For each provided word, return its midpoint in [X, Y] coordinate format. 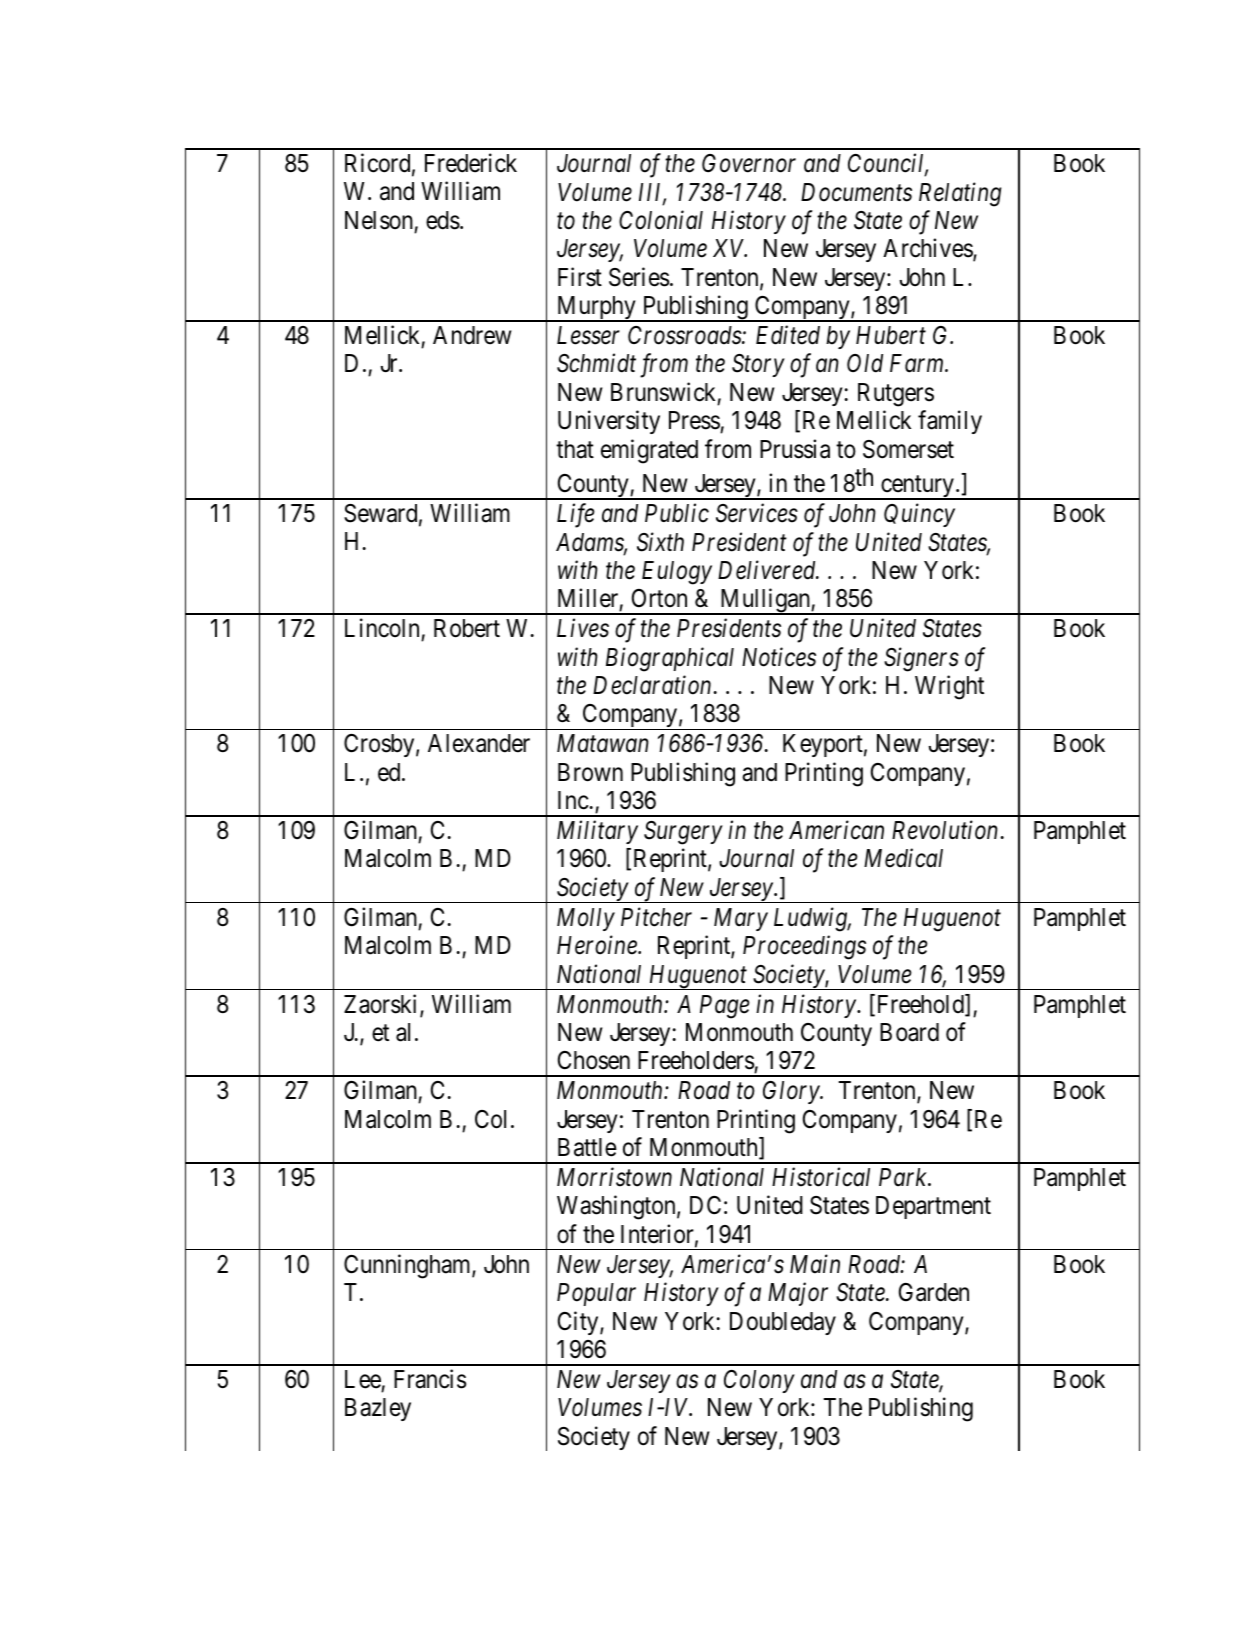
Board [909, 1032]
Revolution [946, 830]
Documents [856, 192]
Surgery [683, 833]
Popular [596, 1294]
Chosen [594, 1060]
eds [443, 220]
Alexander [479, 743]
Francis [430, 1379]
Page [725, 1007]
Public [677, 513]
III [652, 193]
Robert [467, 628]
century [917, 488]
